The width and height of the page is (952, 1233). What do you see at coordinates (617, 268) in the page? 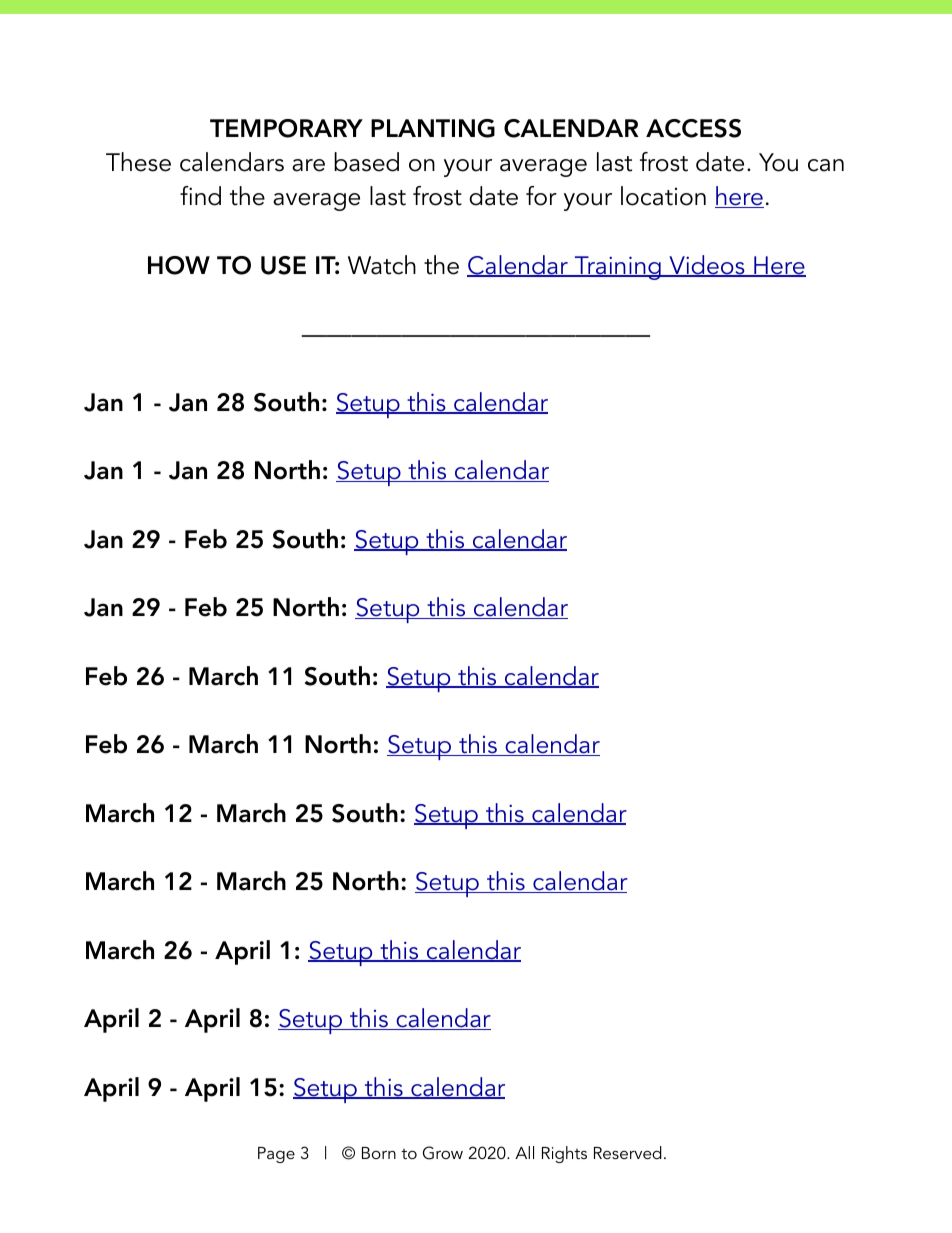
I see `Training` at bounding box center [617, 268].
